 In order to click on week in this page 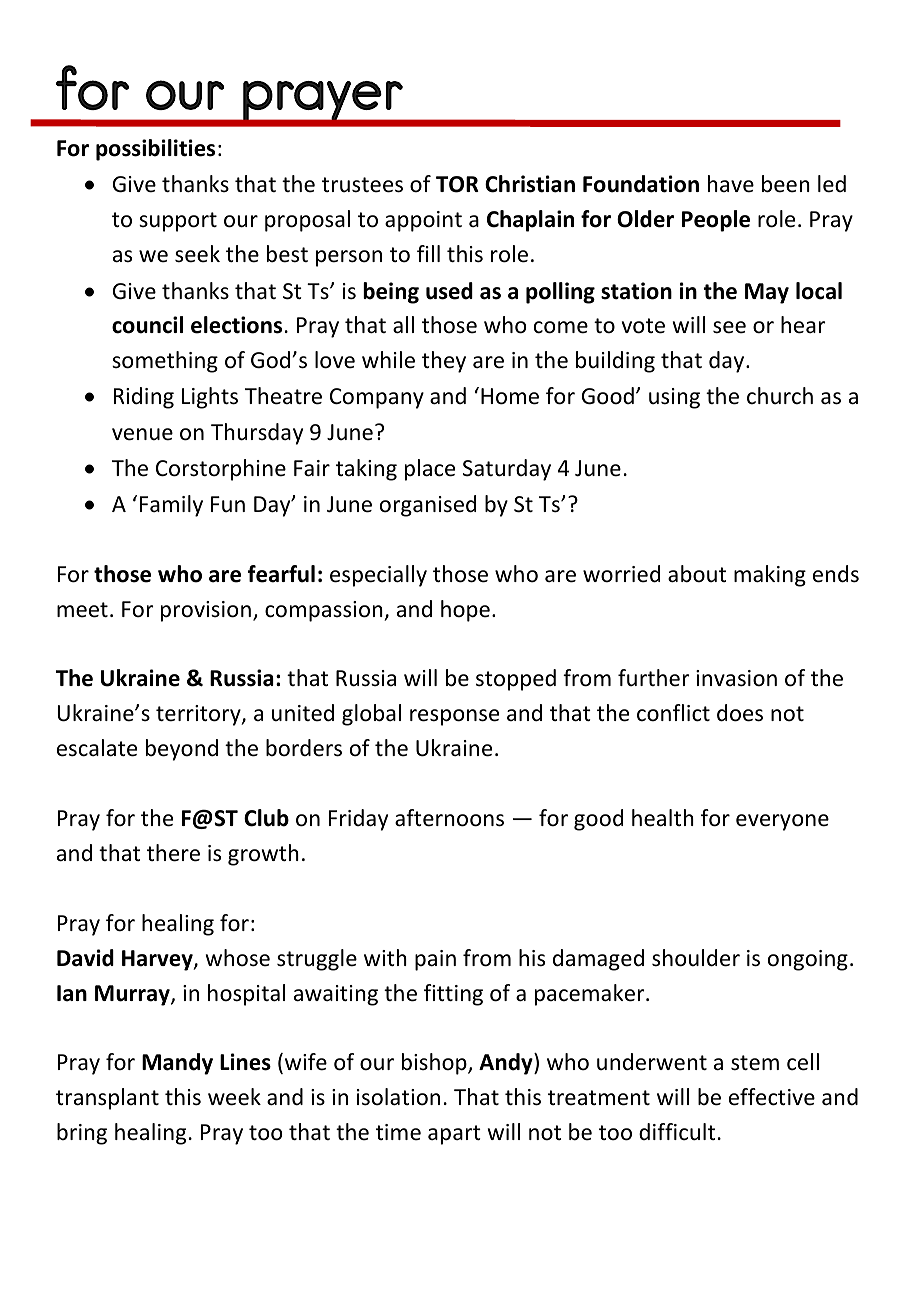, I will do `click(234, 1097)`.
